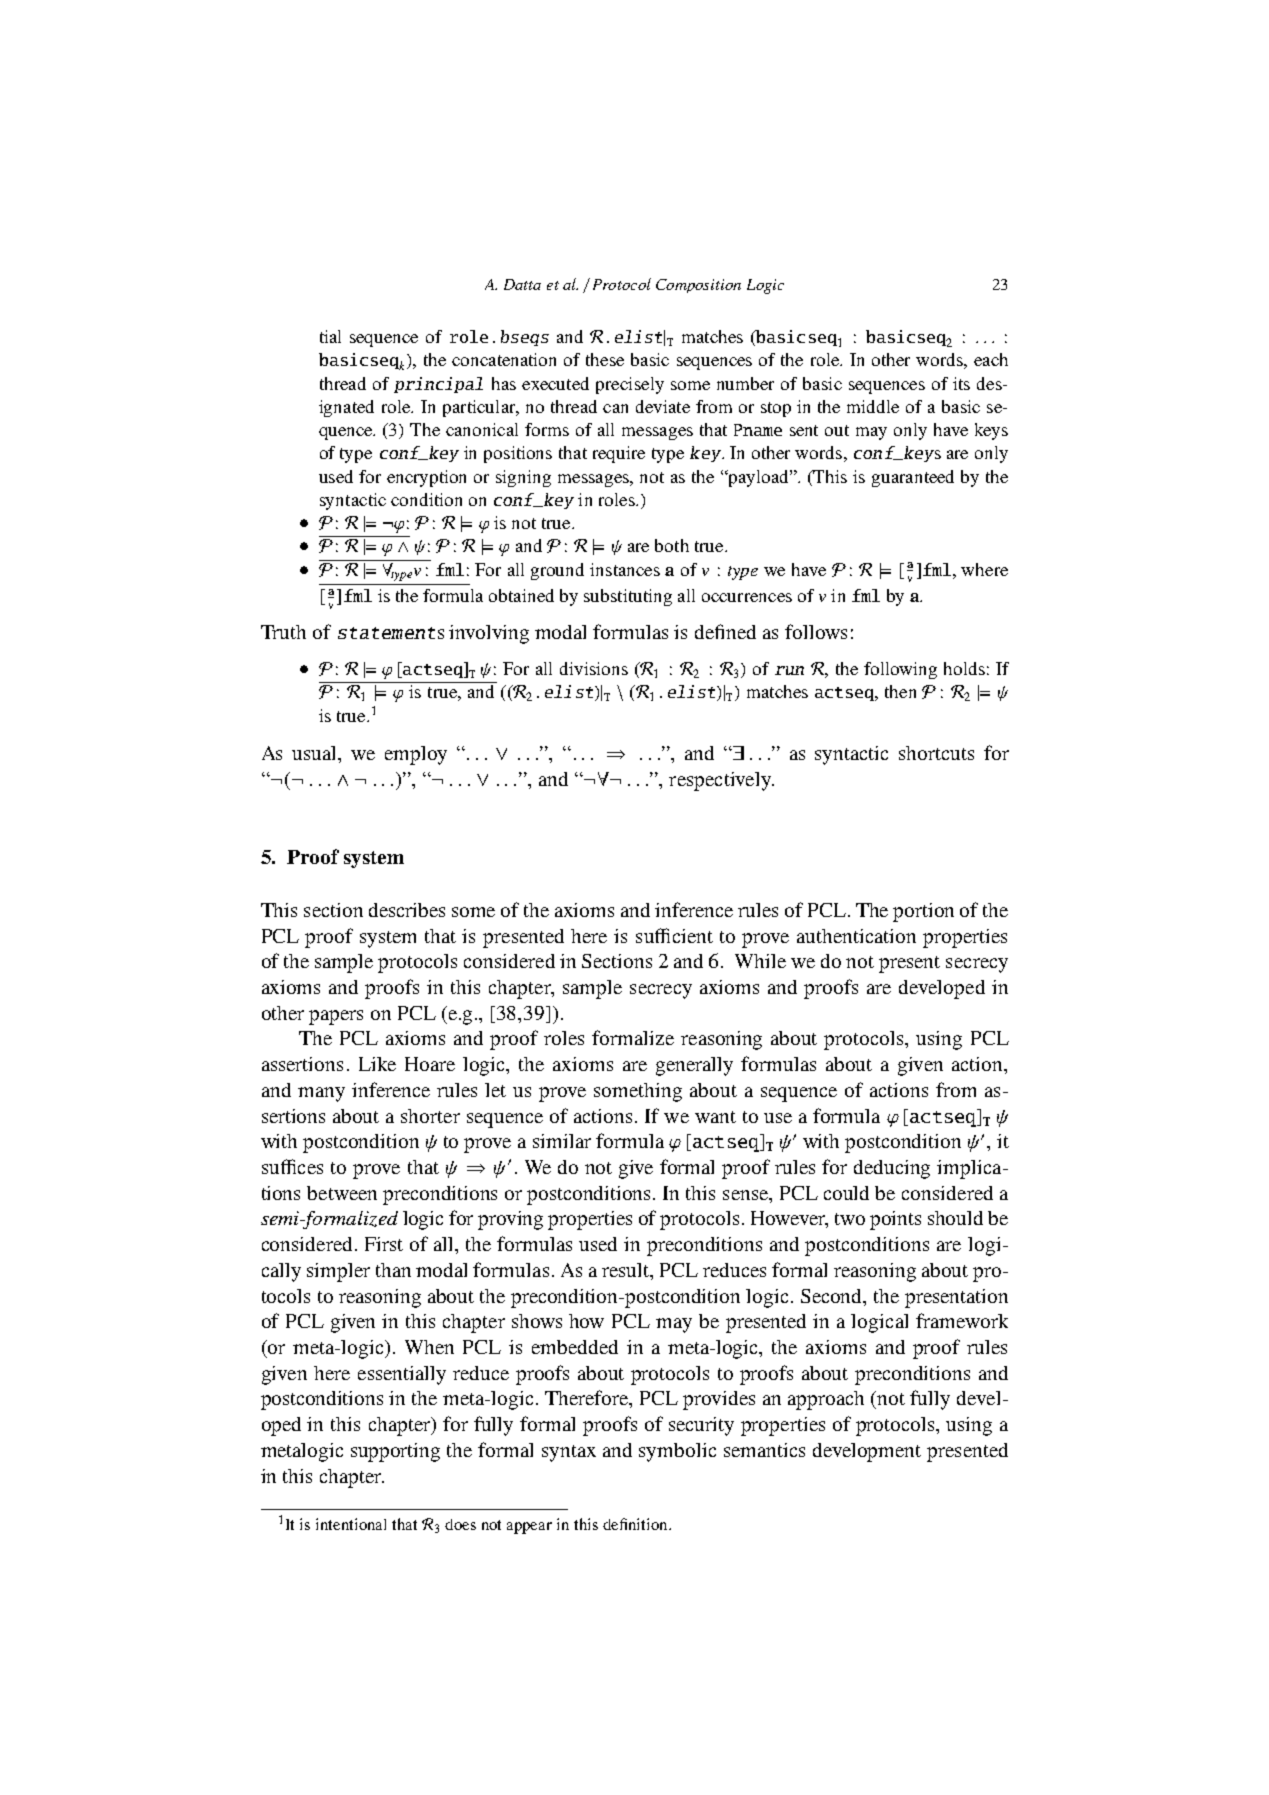  What do you see at coordinates (961, 383) in the screenshot?
I see `its` at bounding box center [961, 383].
